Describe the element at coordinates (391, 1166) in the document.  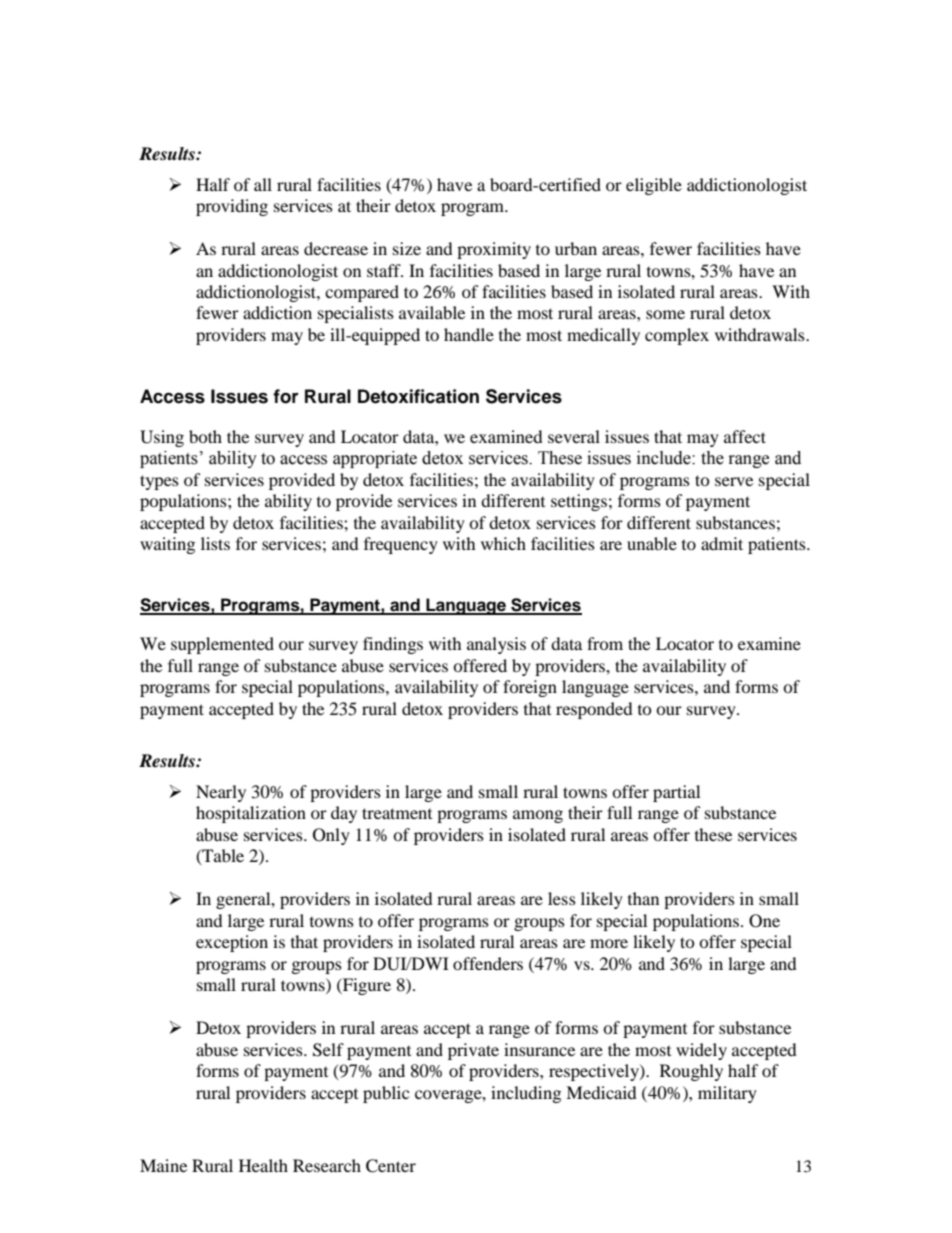
I see `Center` at that location.
